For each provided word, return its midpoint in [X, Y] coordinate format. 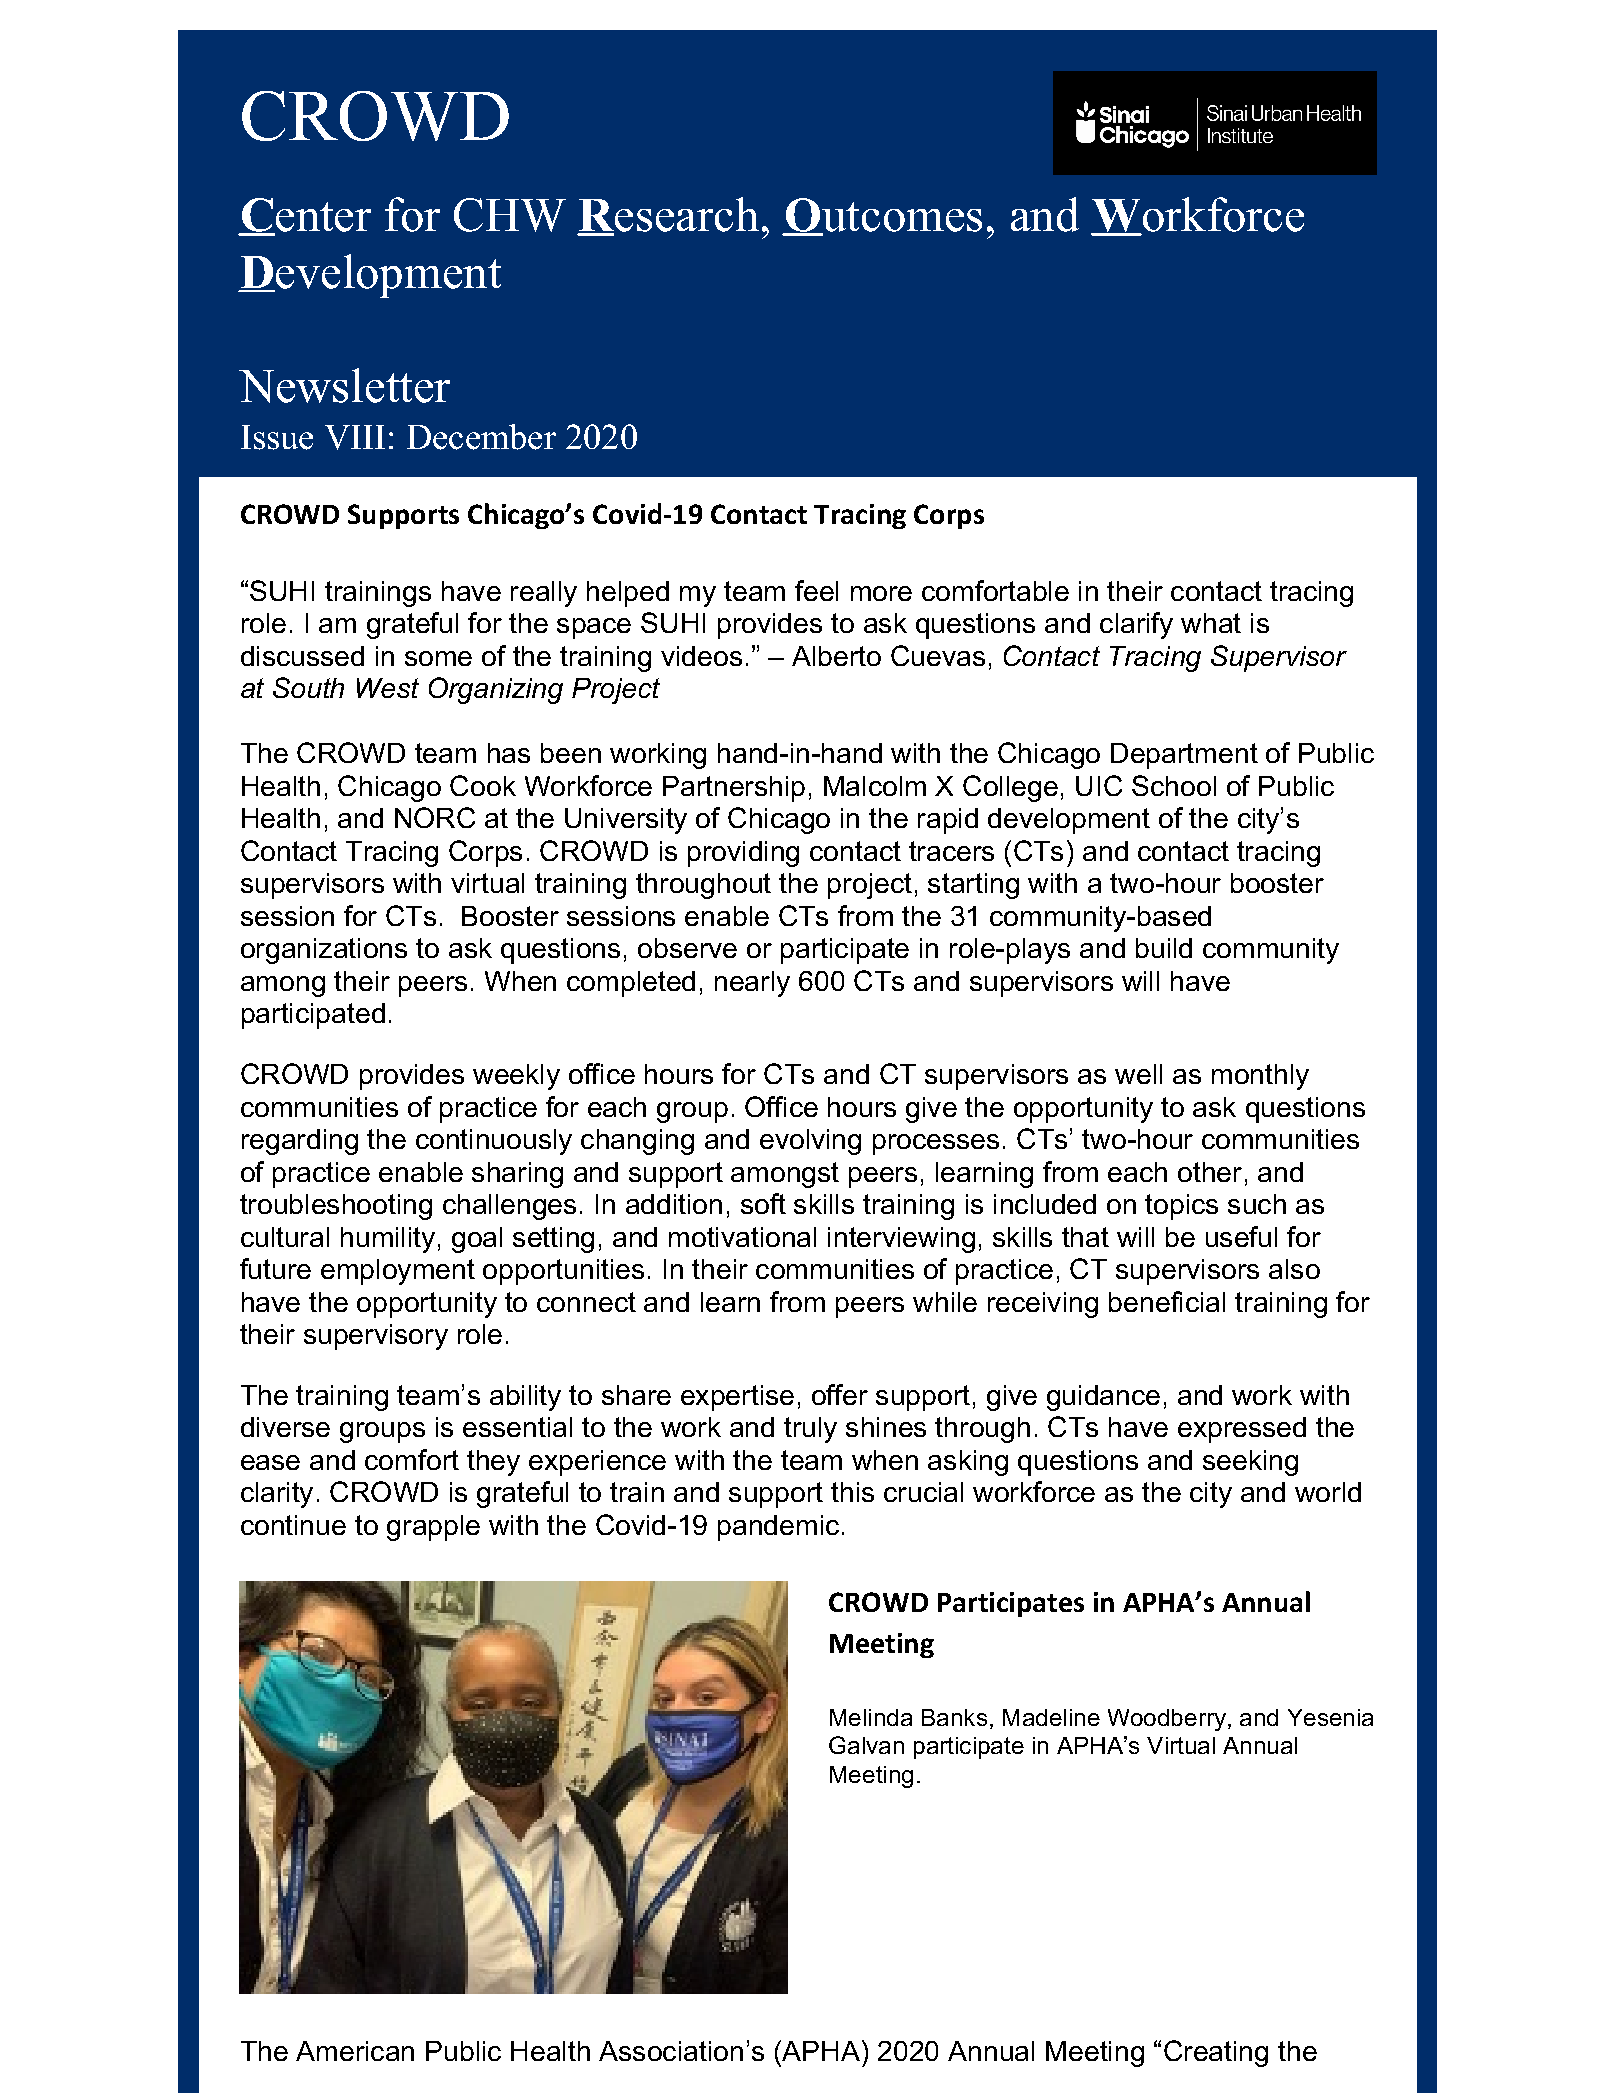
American [355, 2051]
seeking [1250, 1463]
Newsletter [344, 385]
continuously [494, 1142]
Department [1184, 756]
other [1210, 1172]
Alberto [836, 656]
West [388, 688]
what [1211, 623]
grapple [433, 1528]
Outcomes [882, 216]
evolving [810, 1142]
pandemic [778, 1528]
